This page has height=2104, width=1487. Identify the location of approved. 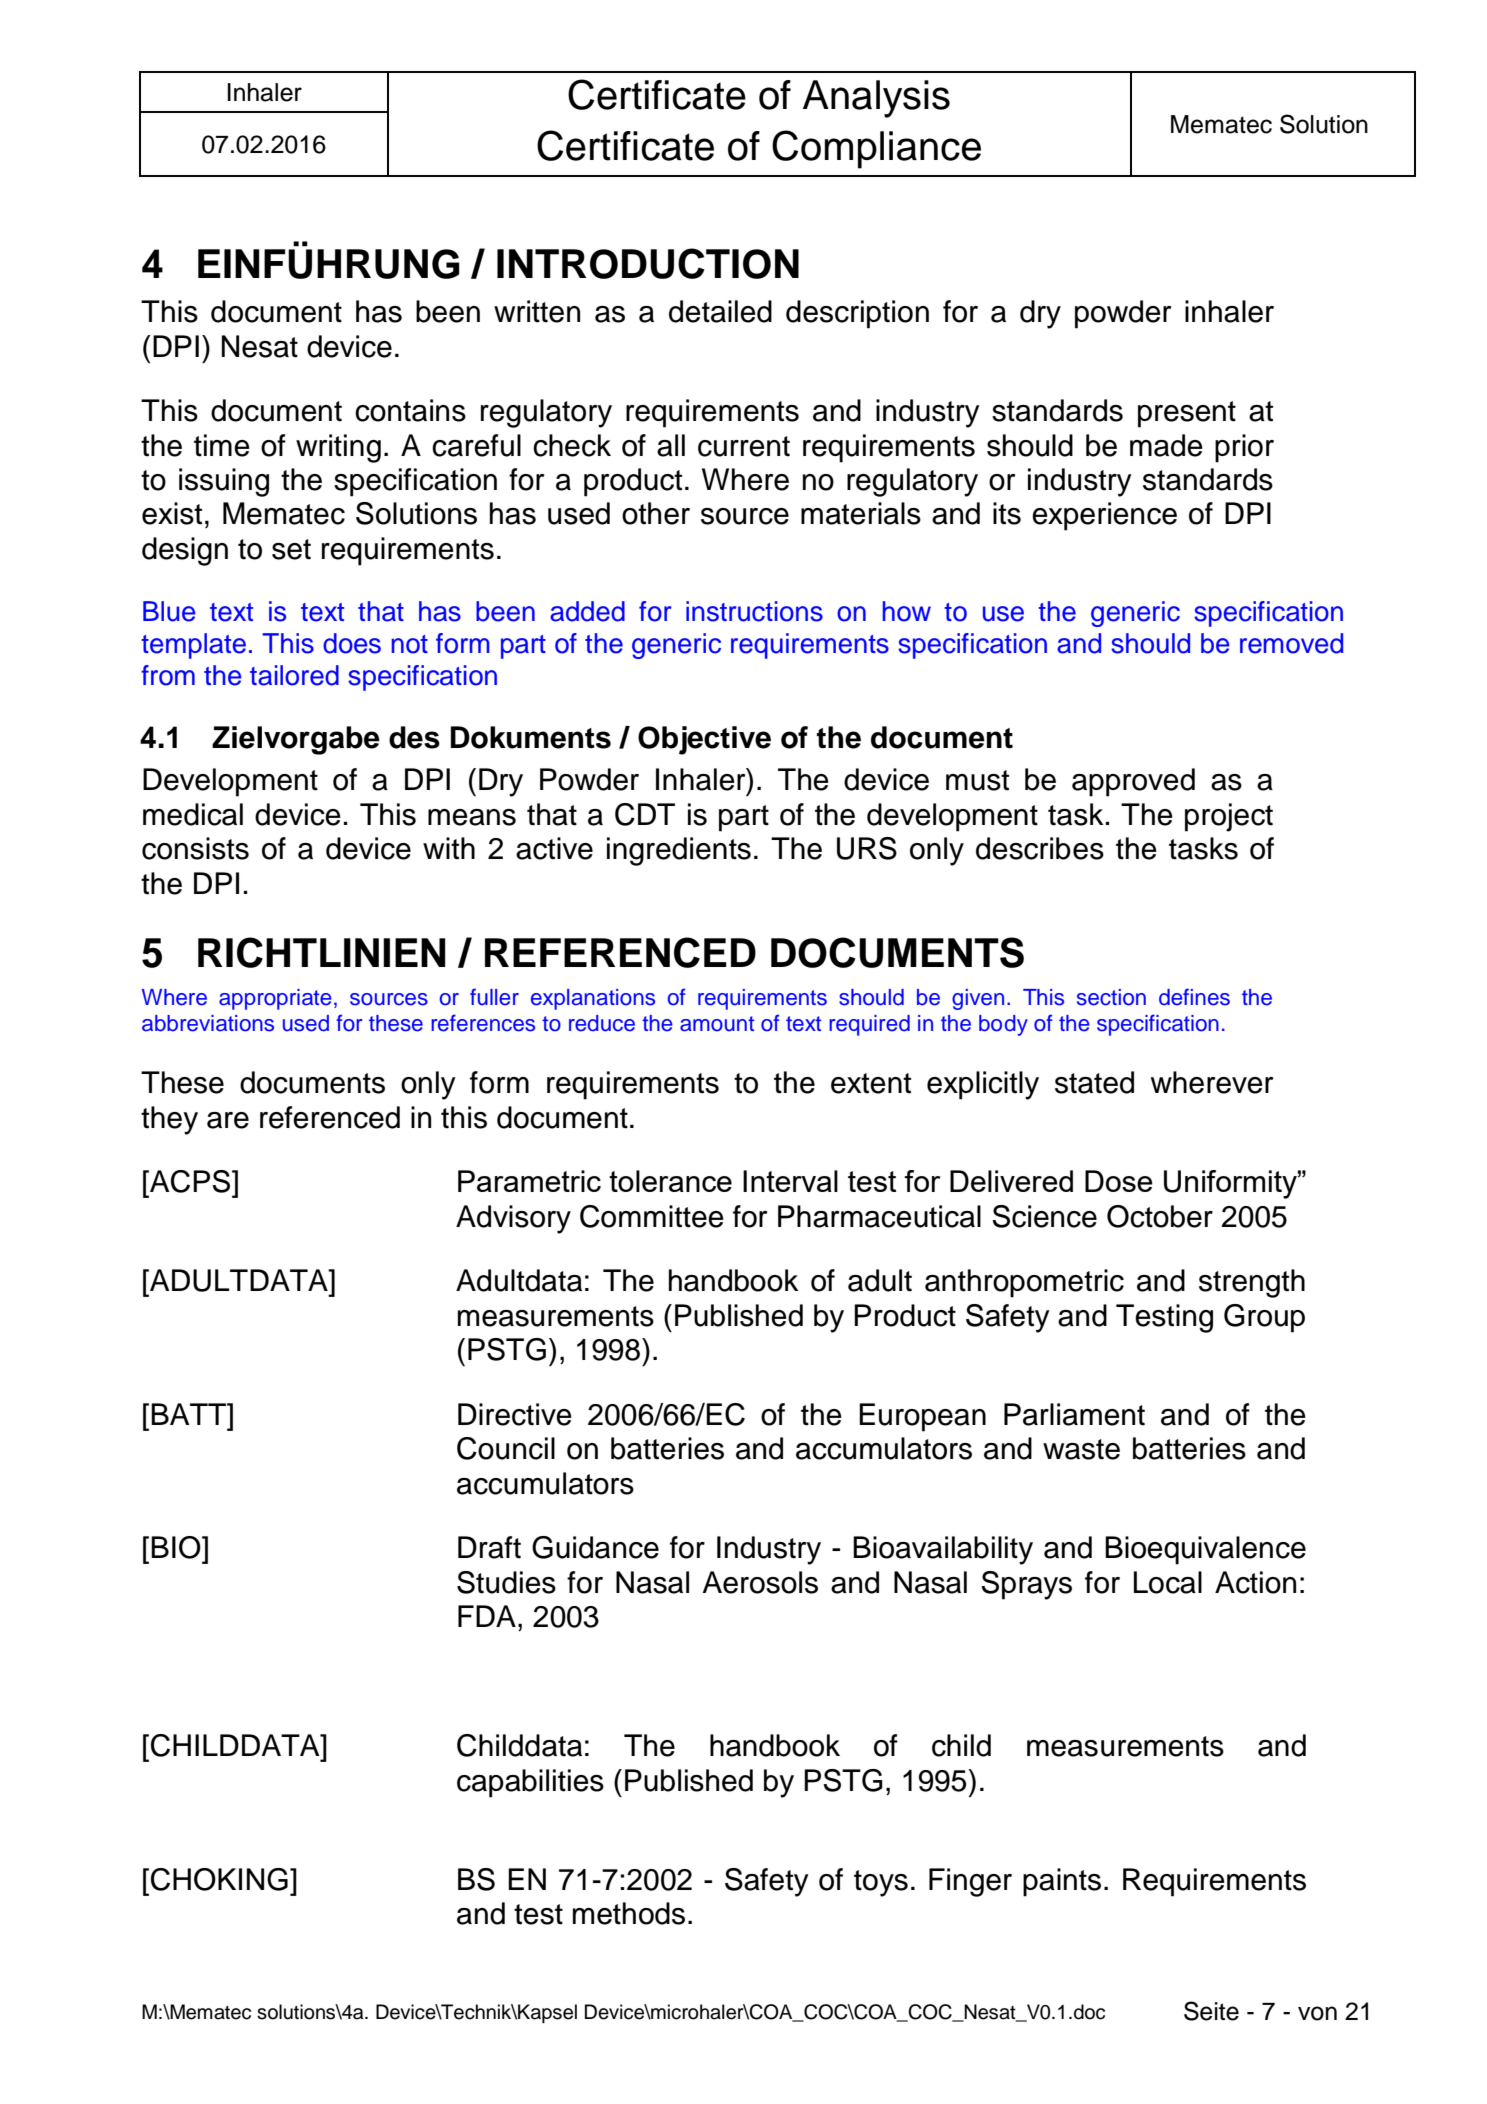
(1133, 782).
